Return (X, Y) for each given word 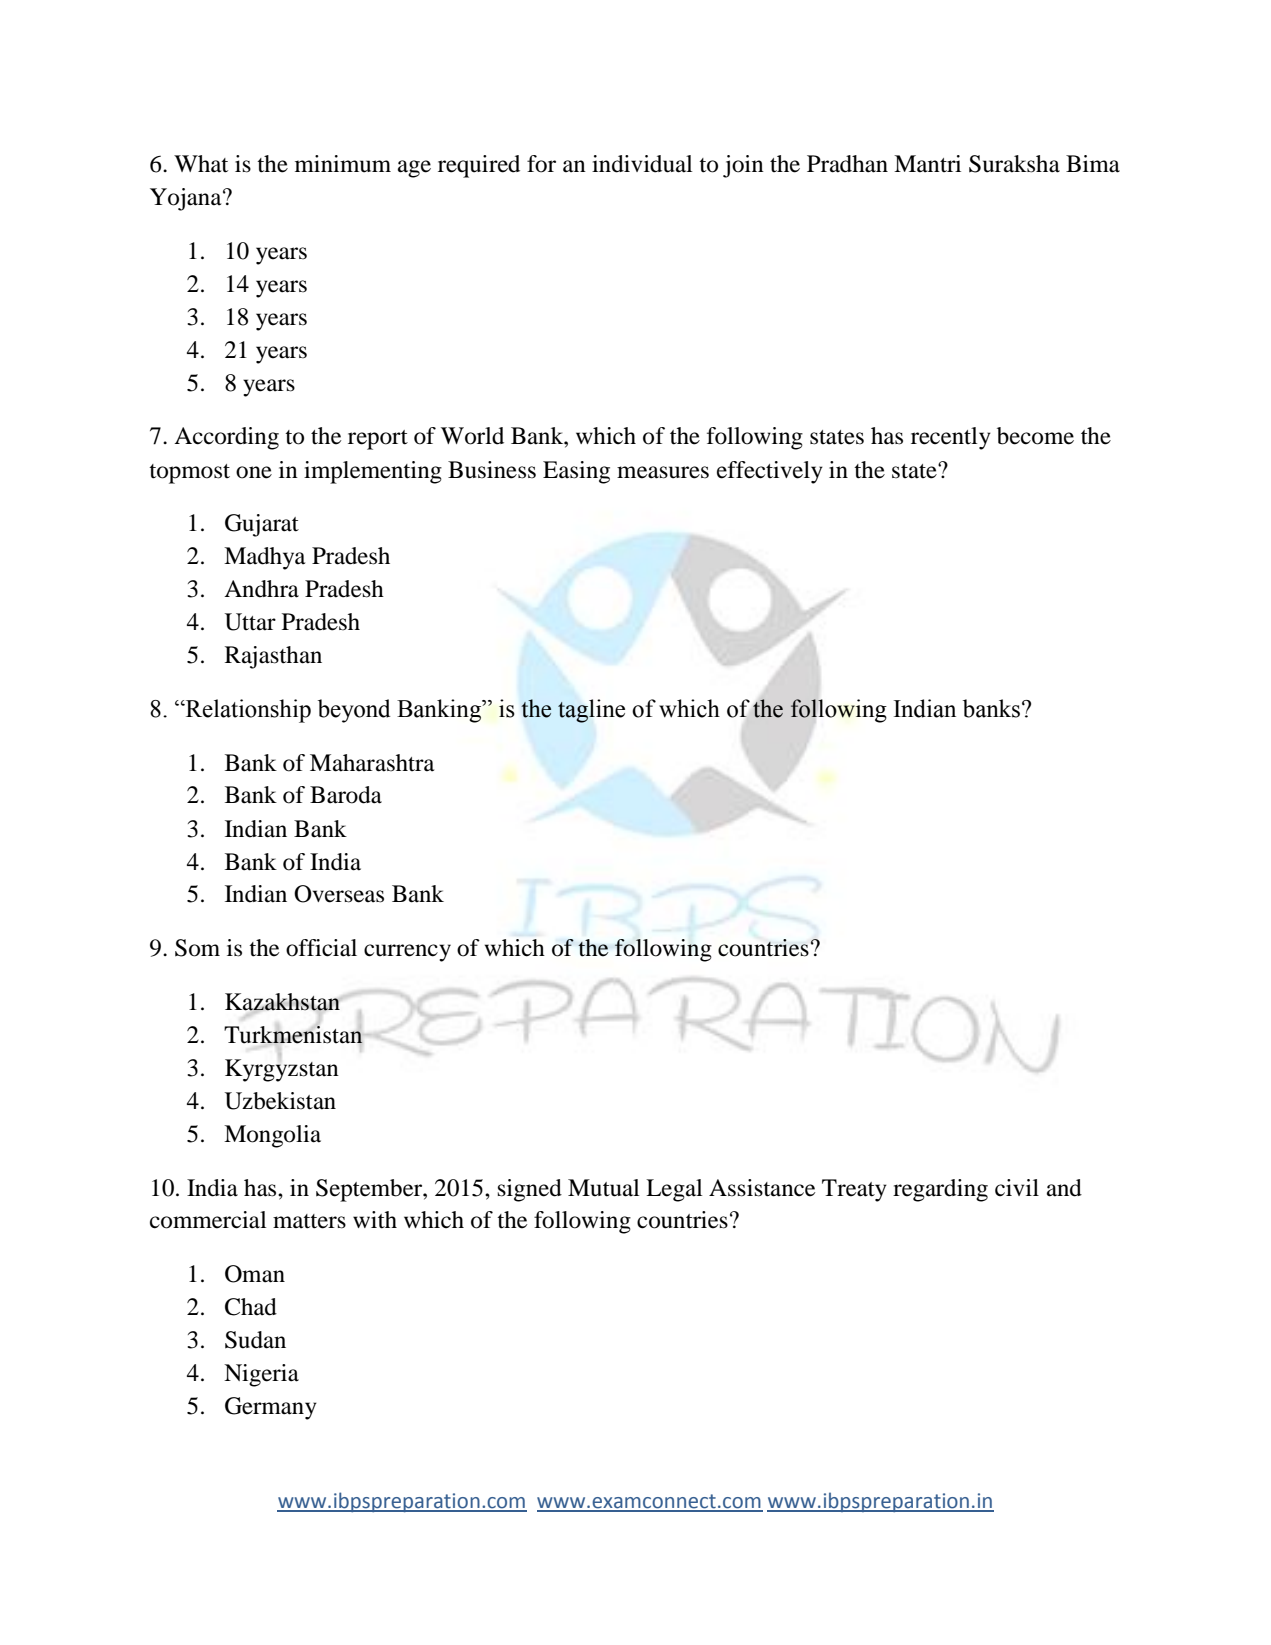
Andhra (261, 589)
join (743, 166)
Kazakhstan (283, 1003)
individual (642, 164)
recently (951, 438)
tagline (591, 711)
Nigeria (261, 1375)
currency (407, 953)
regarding (940, 1190)
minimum (343, 164)
